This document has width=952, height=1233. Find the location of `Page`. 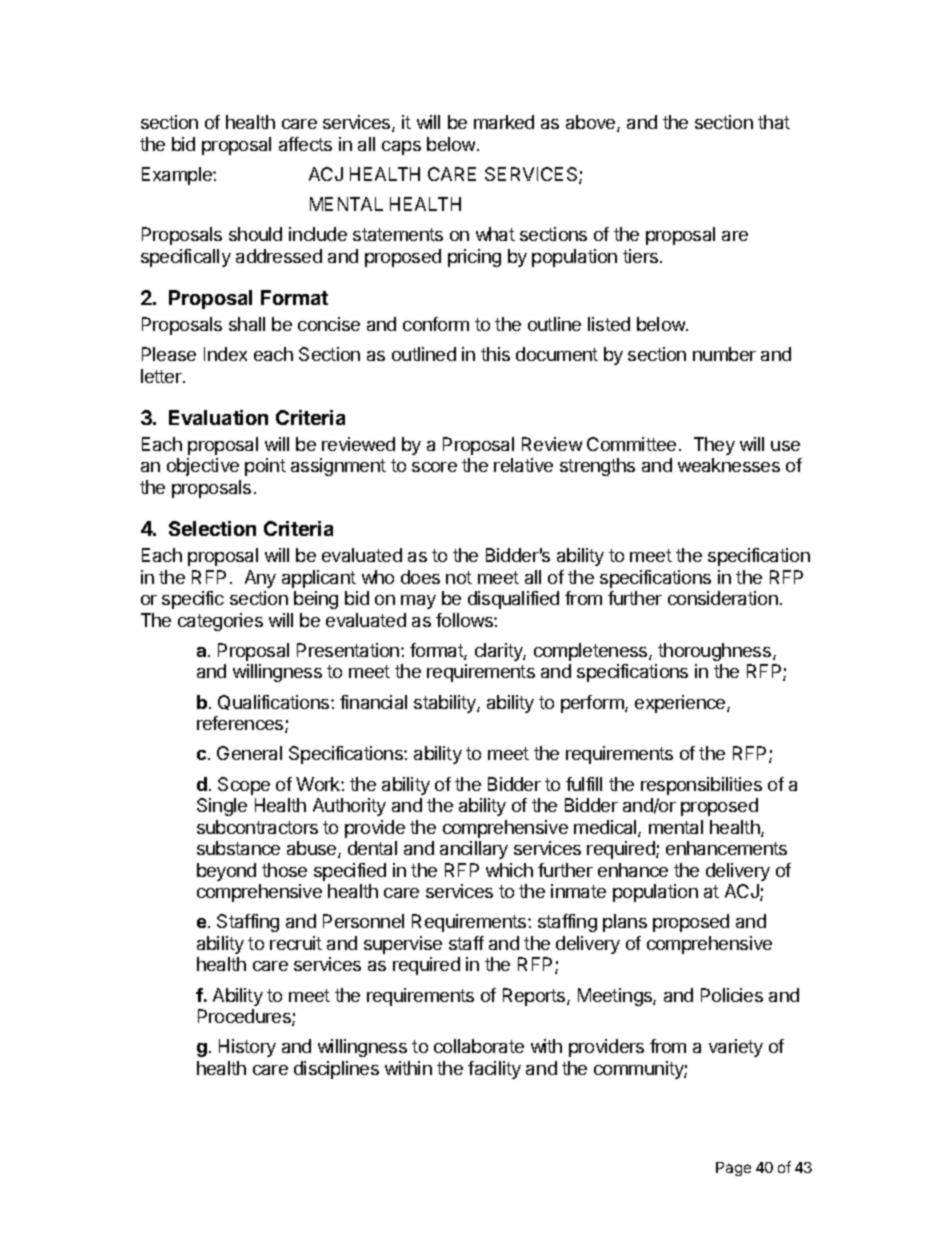

Page is located at coordinates (733, 1169).
